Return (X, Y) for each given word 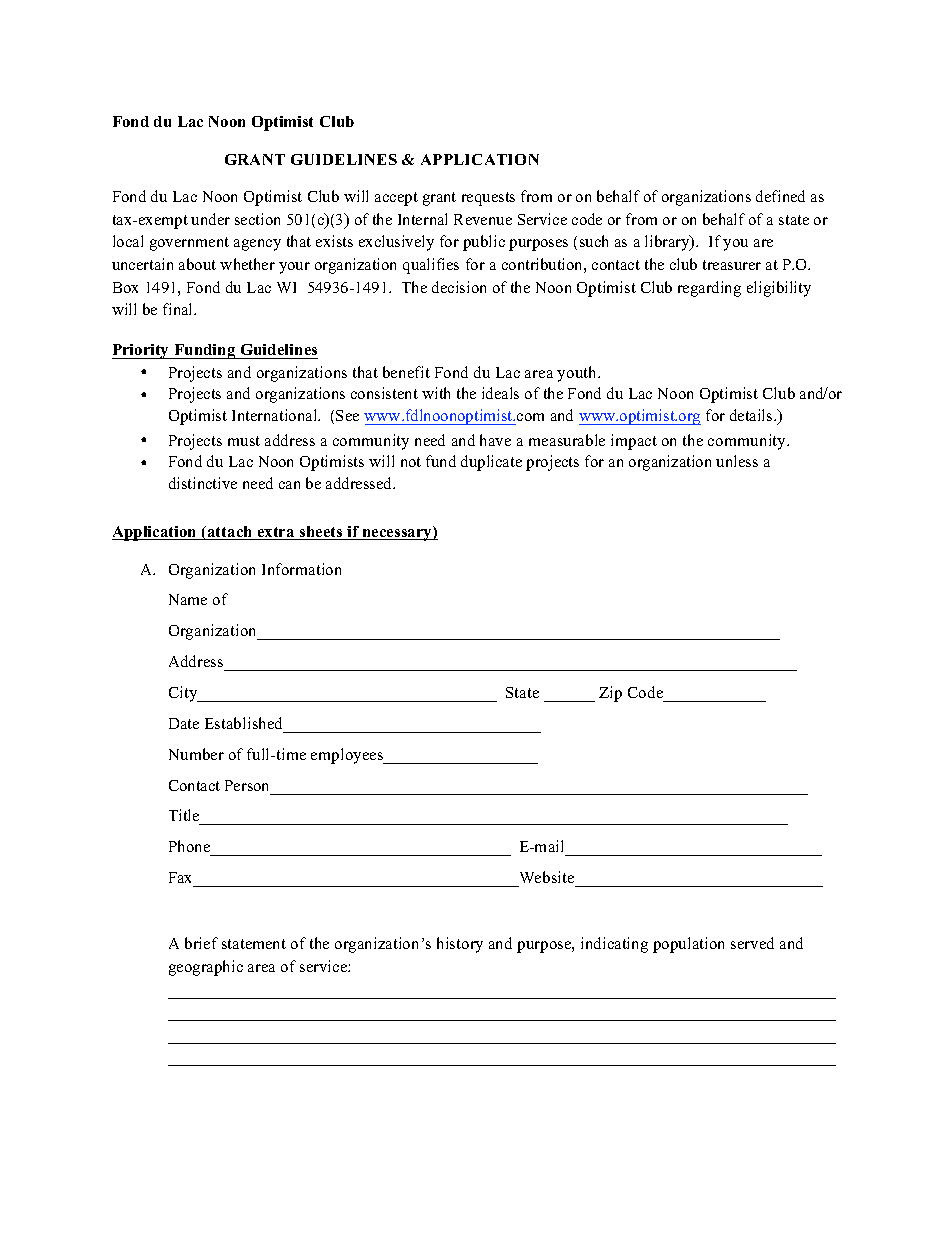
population (688, 945)
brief (201, 943)
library (668, 243)
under (210, 219)
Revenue (483, 219)
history (460, 945)
